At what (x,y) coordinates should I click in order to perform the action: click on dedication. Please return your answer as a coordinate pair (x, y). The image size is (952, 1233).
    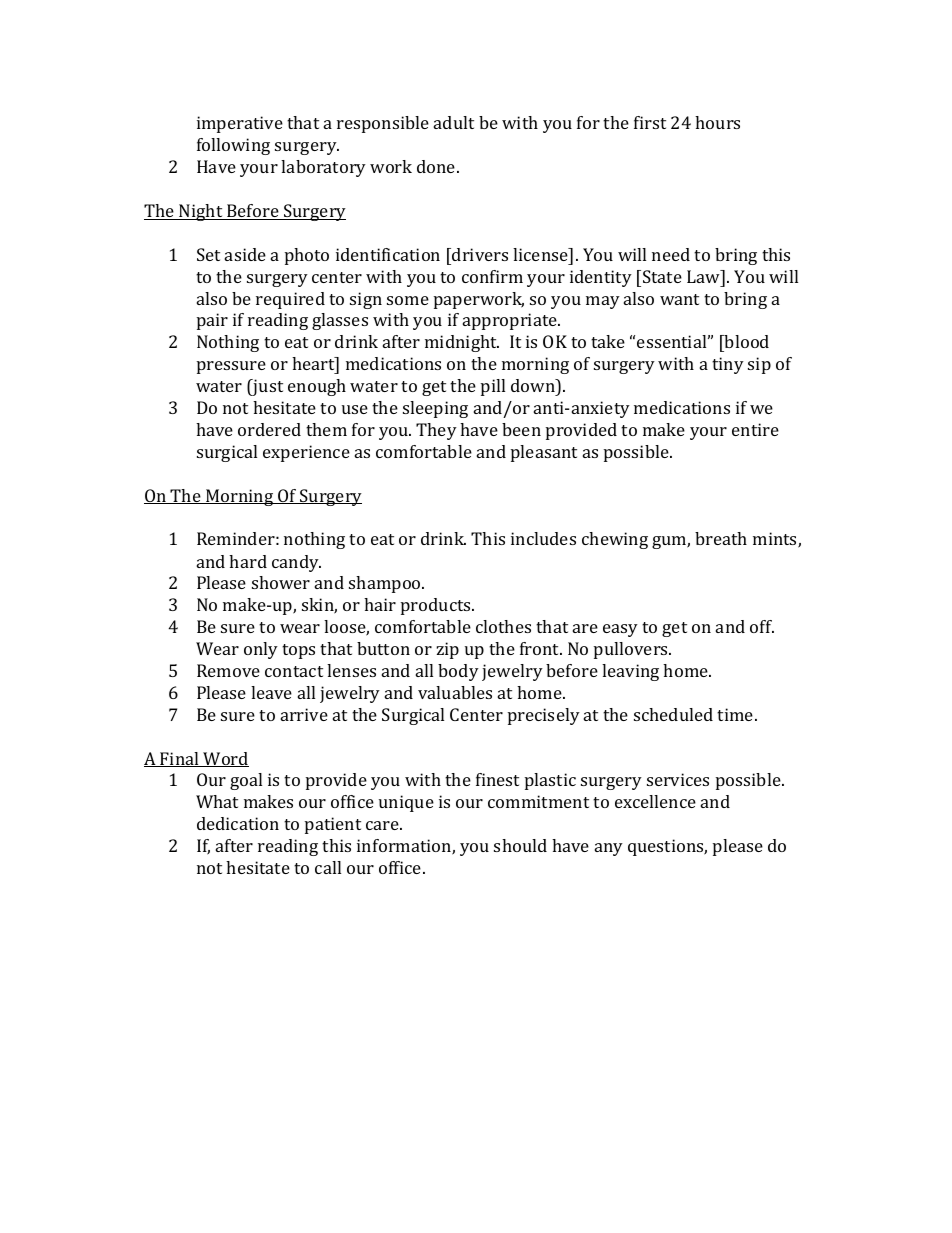
    Looking at the image, I should click on (238, 823).
